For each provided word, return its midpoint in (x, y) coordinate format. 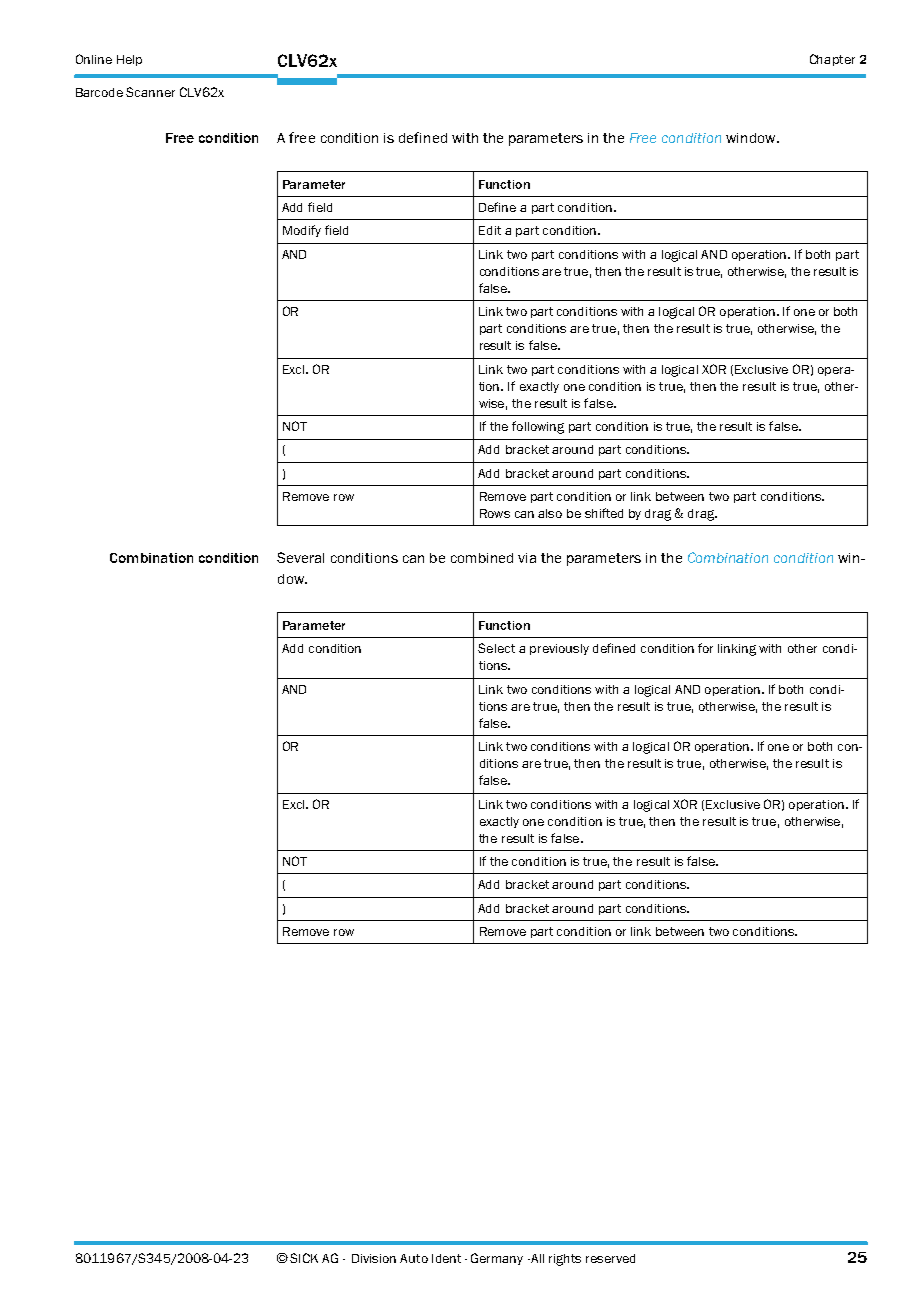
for (705, 648)
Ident (446, 1258)
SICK (304, 1258)
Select (496, 648)
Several (300, 557)
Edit (490, 230)
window (752, 138)
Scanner (150, 92)
